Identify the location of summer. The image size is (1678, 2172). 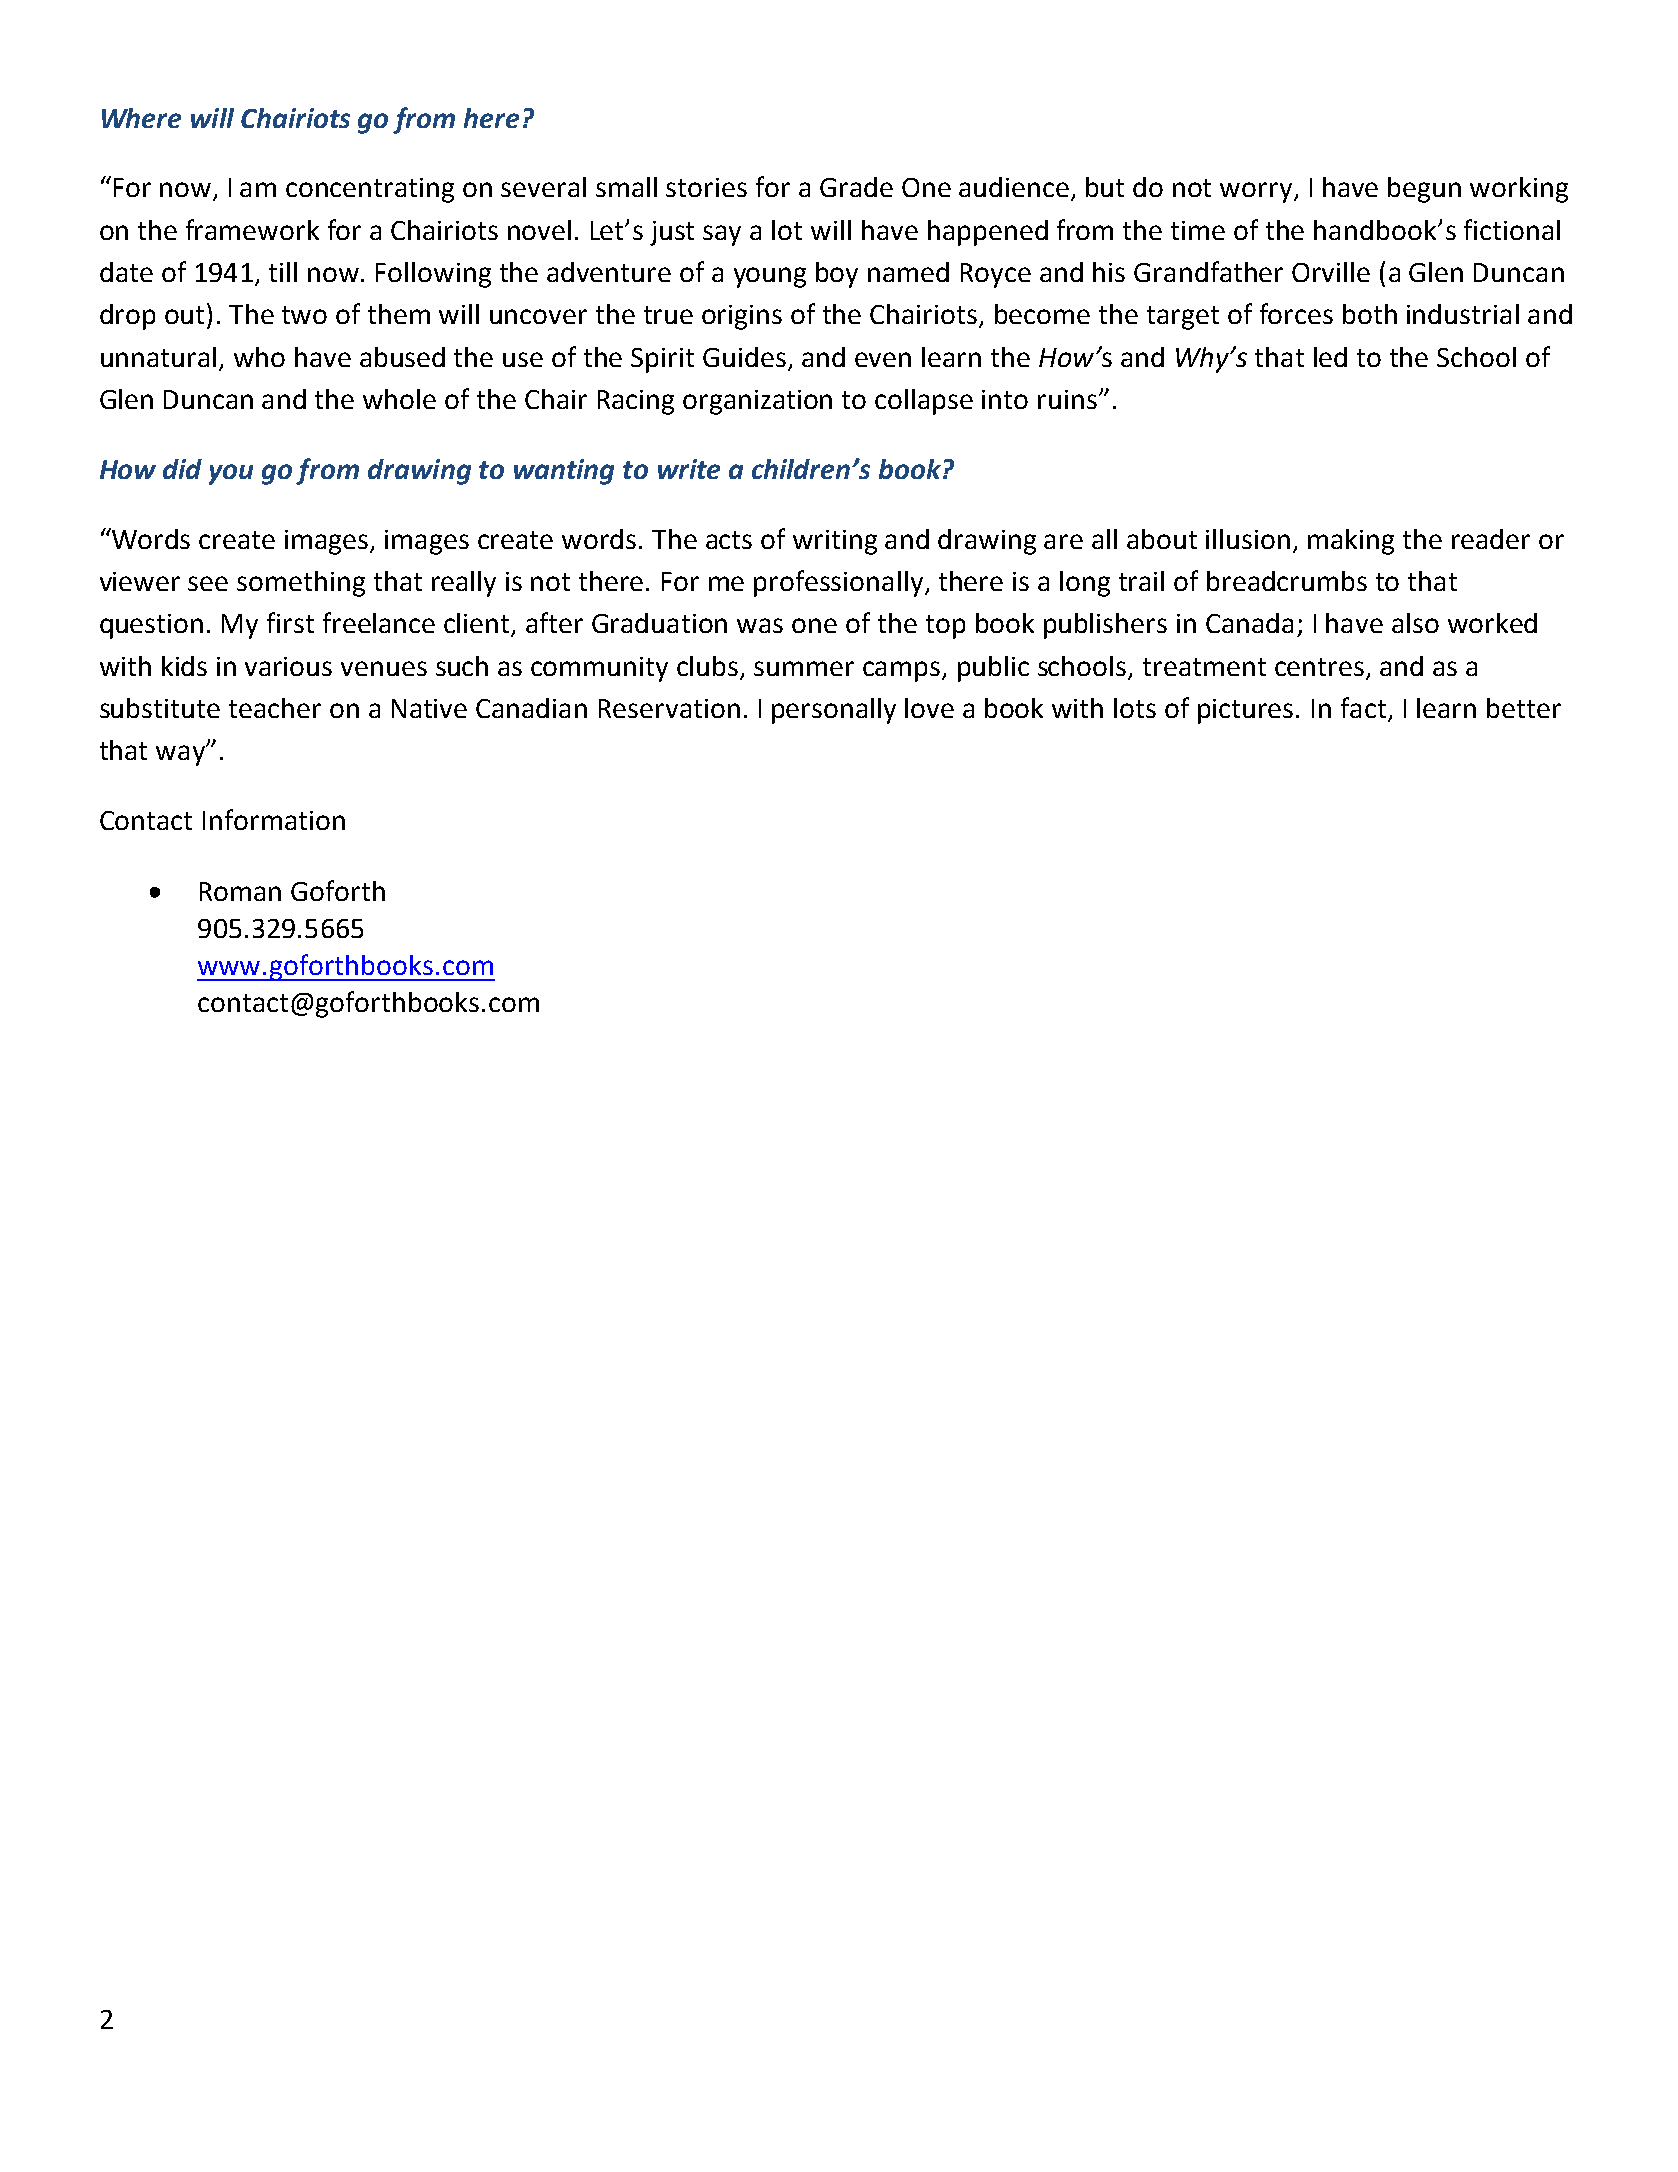
(804, 668).
